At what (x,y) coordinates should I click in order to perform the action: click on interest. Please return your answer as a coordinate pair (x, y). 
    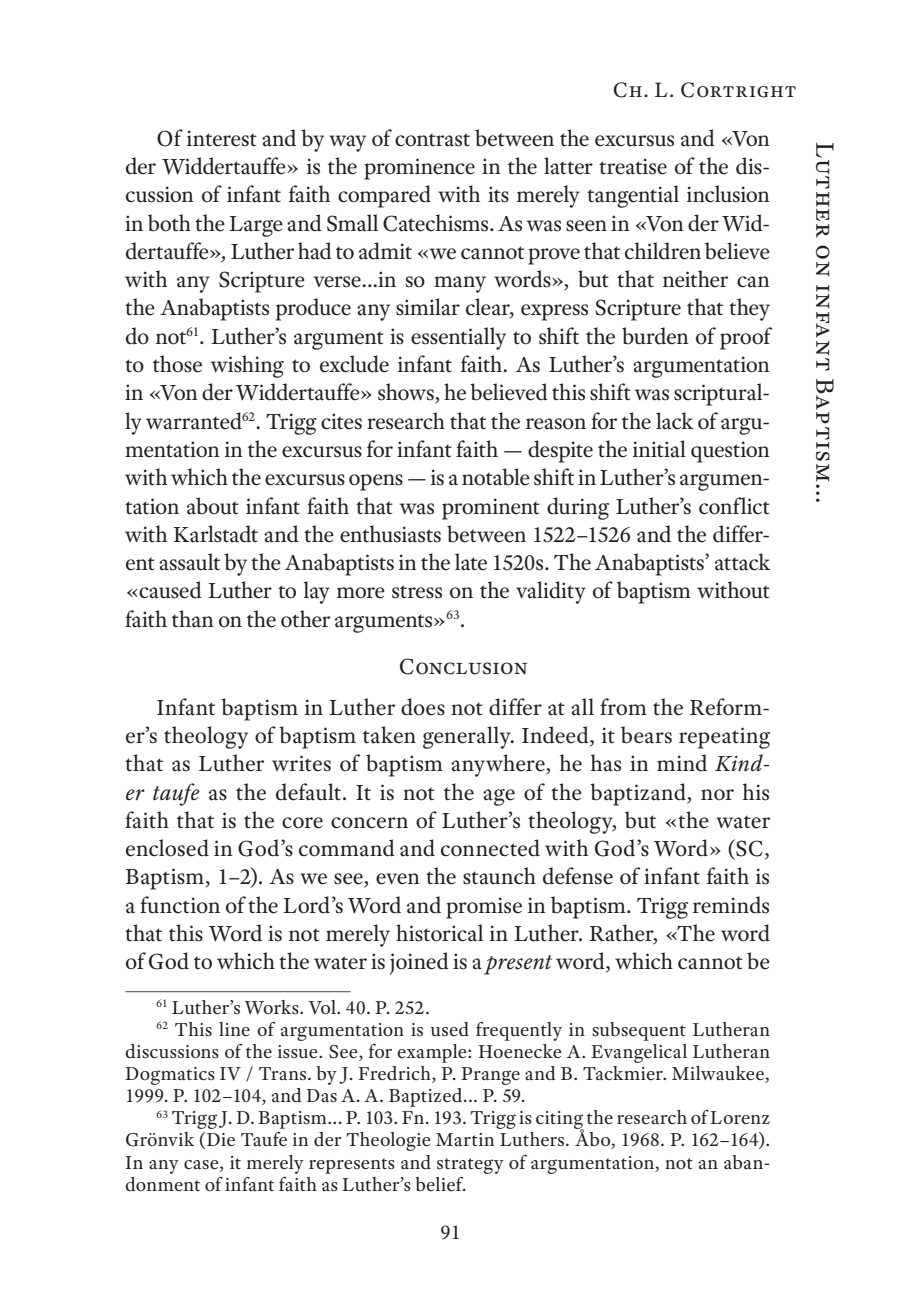
    Looking at the image, I should click on (222, 138).
